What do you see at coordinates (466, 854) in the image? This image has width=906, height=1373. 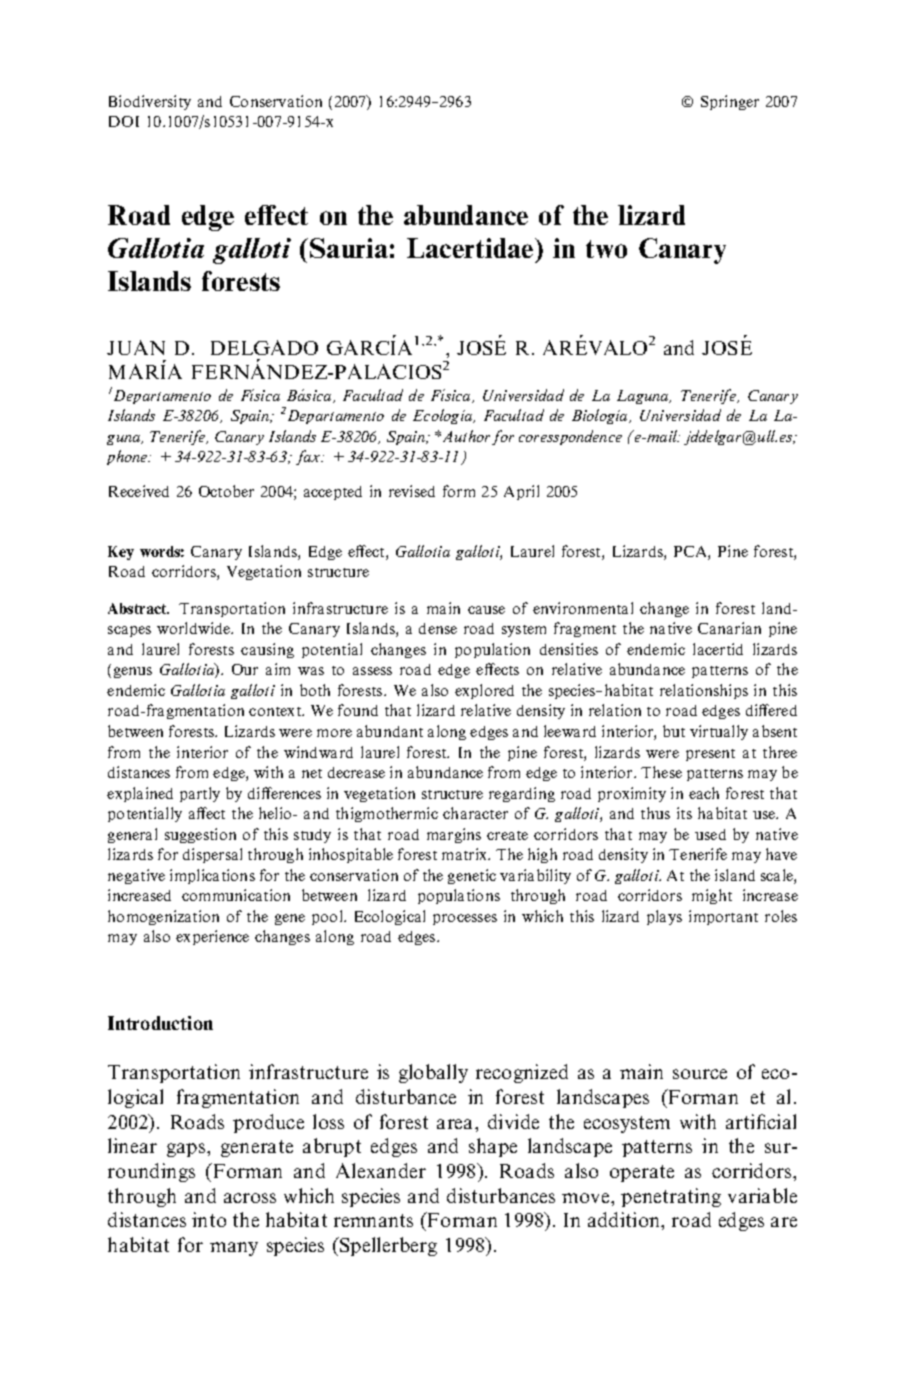 I see `matrix` at bounding box center [466, 854].
